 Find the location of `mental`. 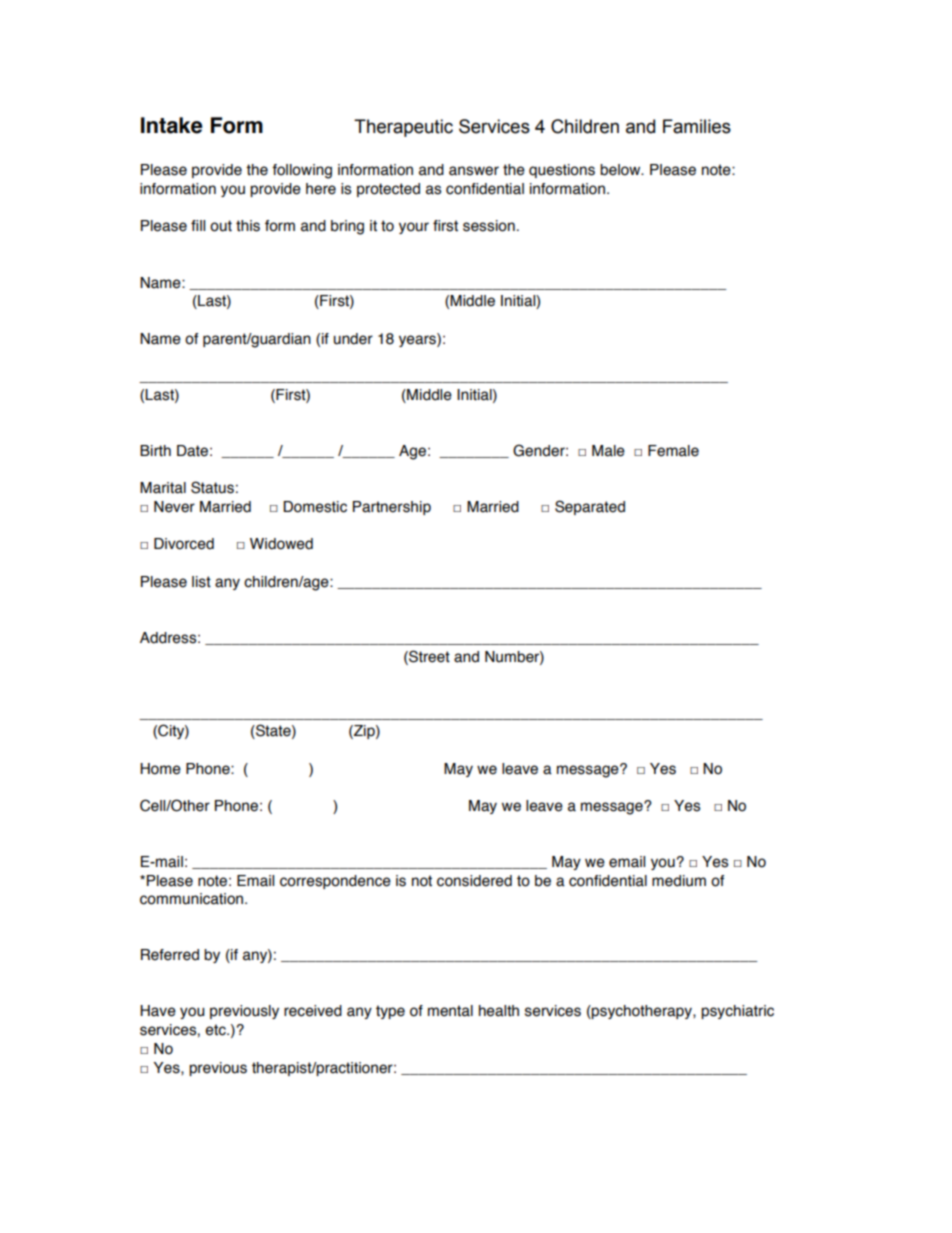

mental is located at coordinates (450, 1011).
